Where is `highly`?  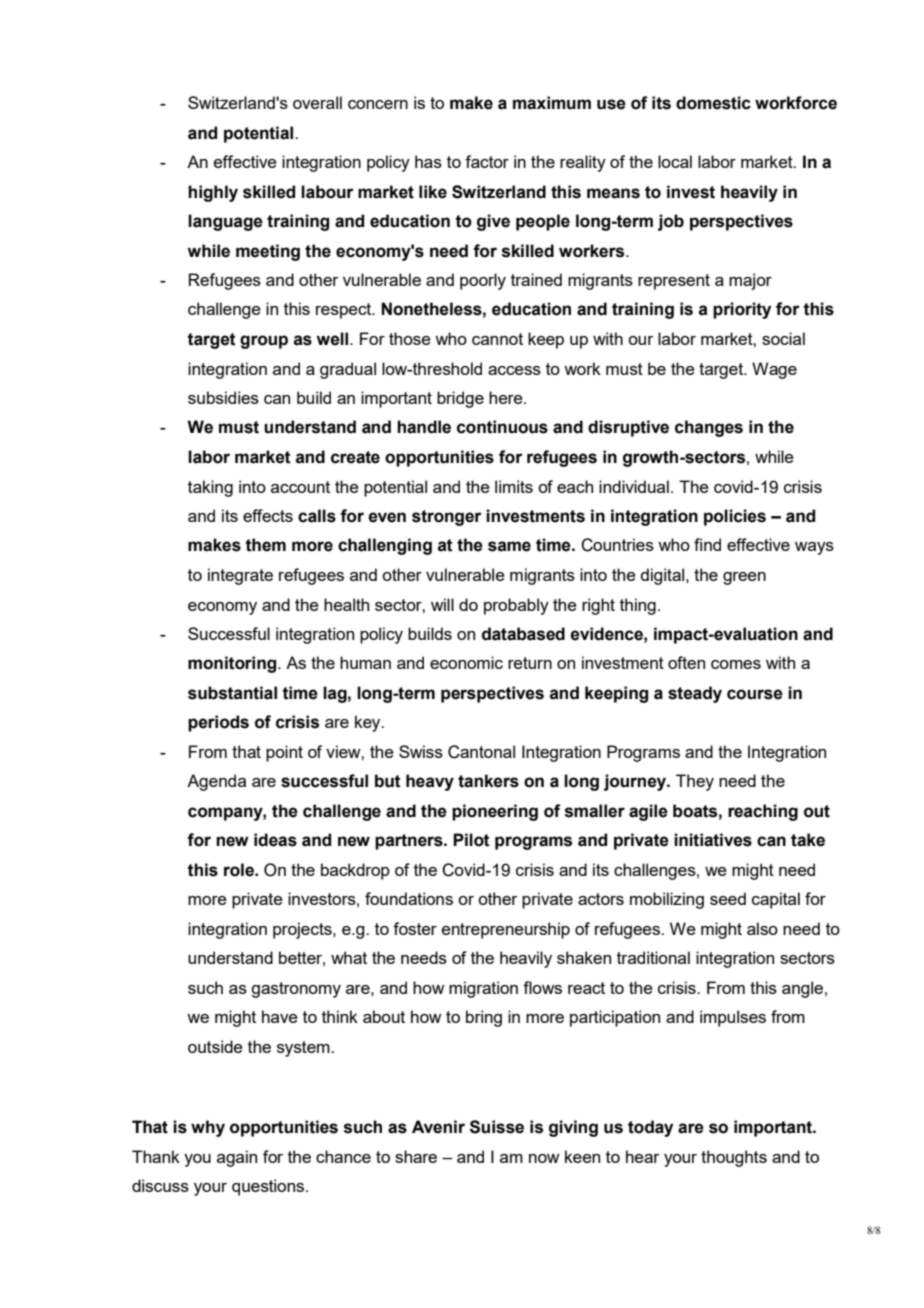
highly is located at coordinates (213, 193).
